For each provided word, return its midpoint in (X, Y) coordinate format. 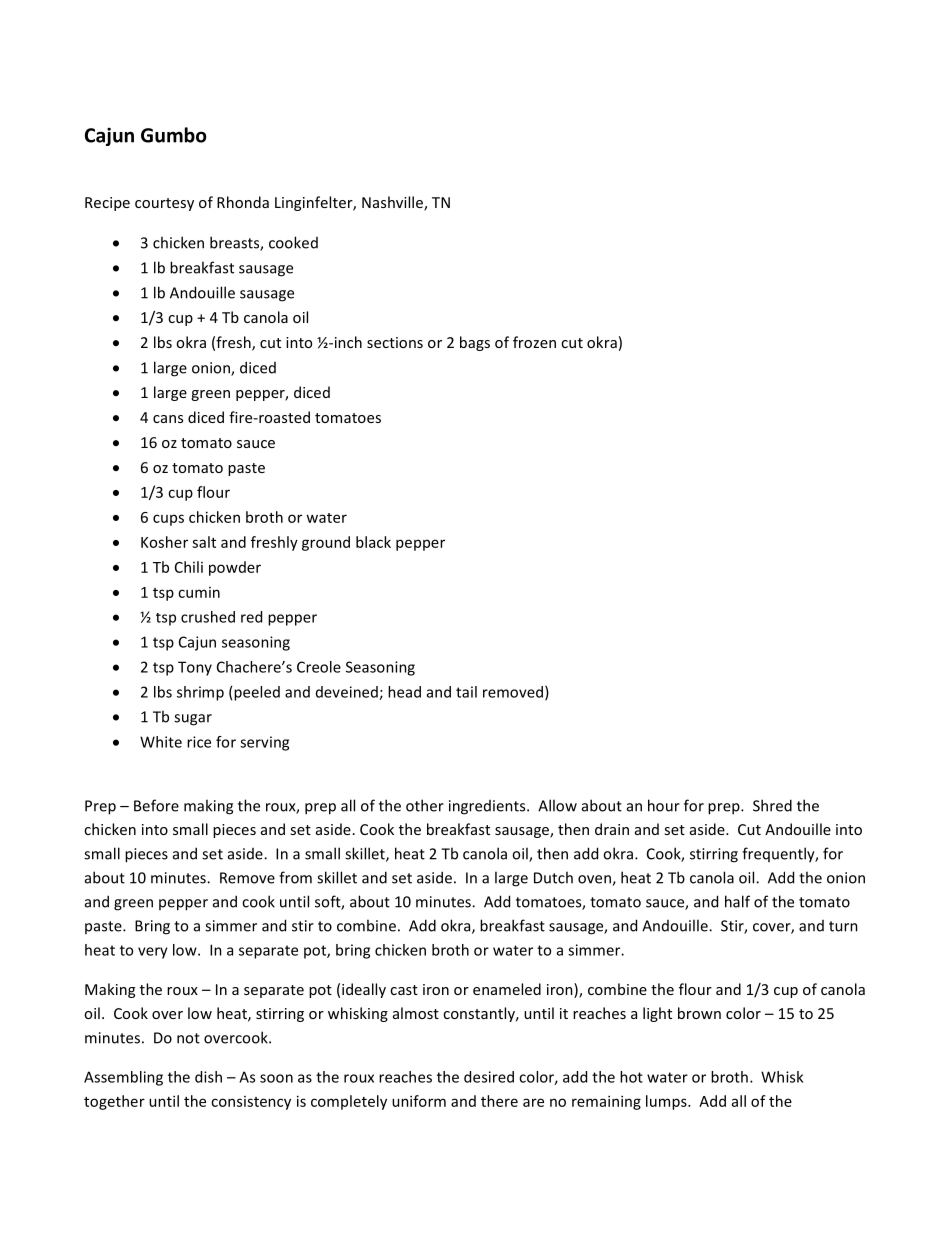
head (404, 692)
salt (204, 542)
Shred (772, 805)
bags (475, 343)
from (295, 877)
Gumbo (173, 135)
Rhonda (243, 202)
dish (208, 1077)
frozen (534, 342)
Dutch (553, 877)
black (373, 542)
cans (168, 419)
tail (466, 692)
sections (395, 342)
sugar (193, 720)
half (737, 901)
